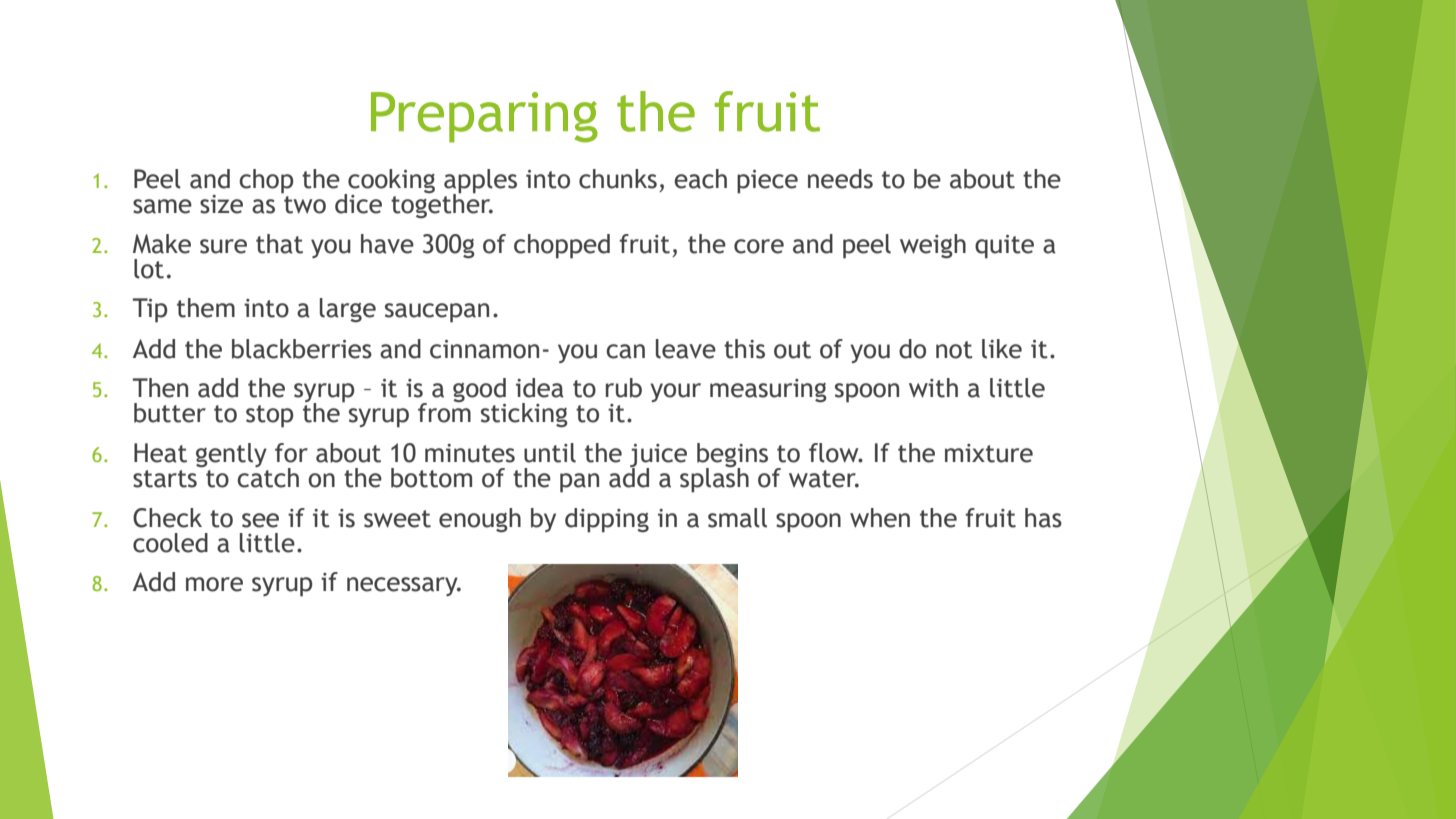  What do you see at coordinates (484, 117) in the screenshot?
I see `Preparing` at bounding box center [484, 117].
